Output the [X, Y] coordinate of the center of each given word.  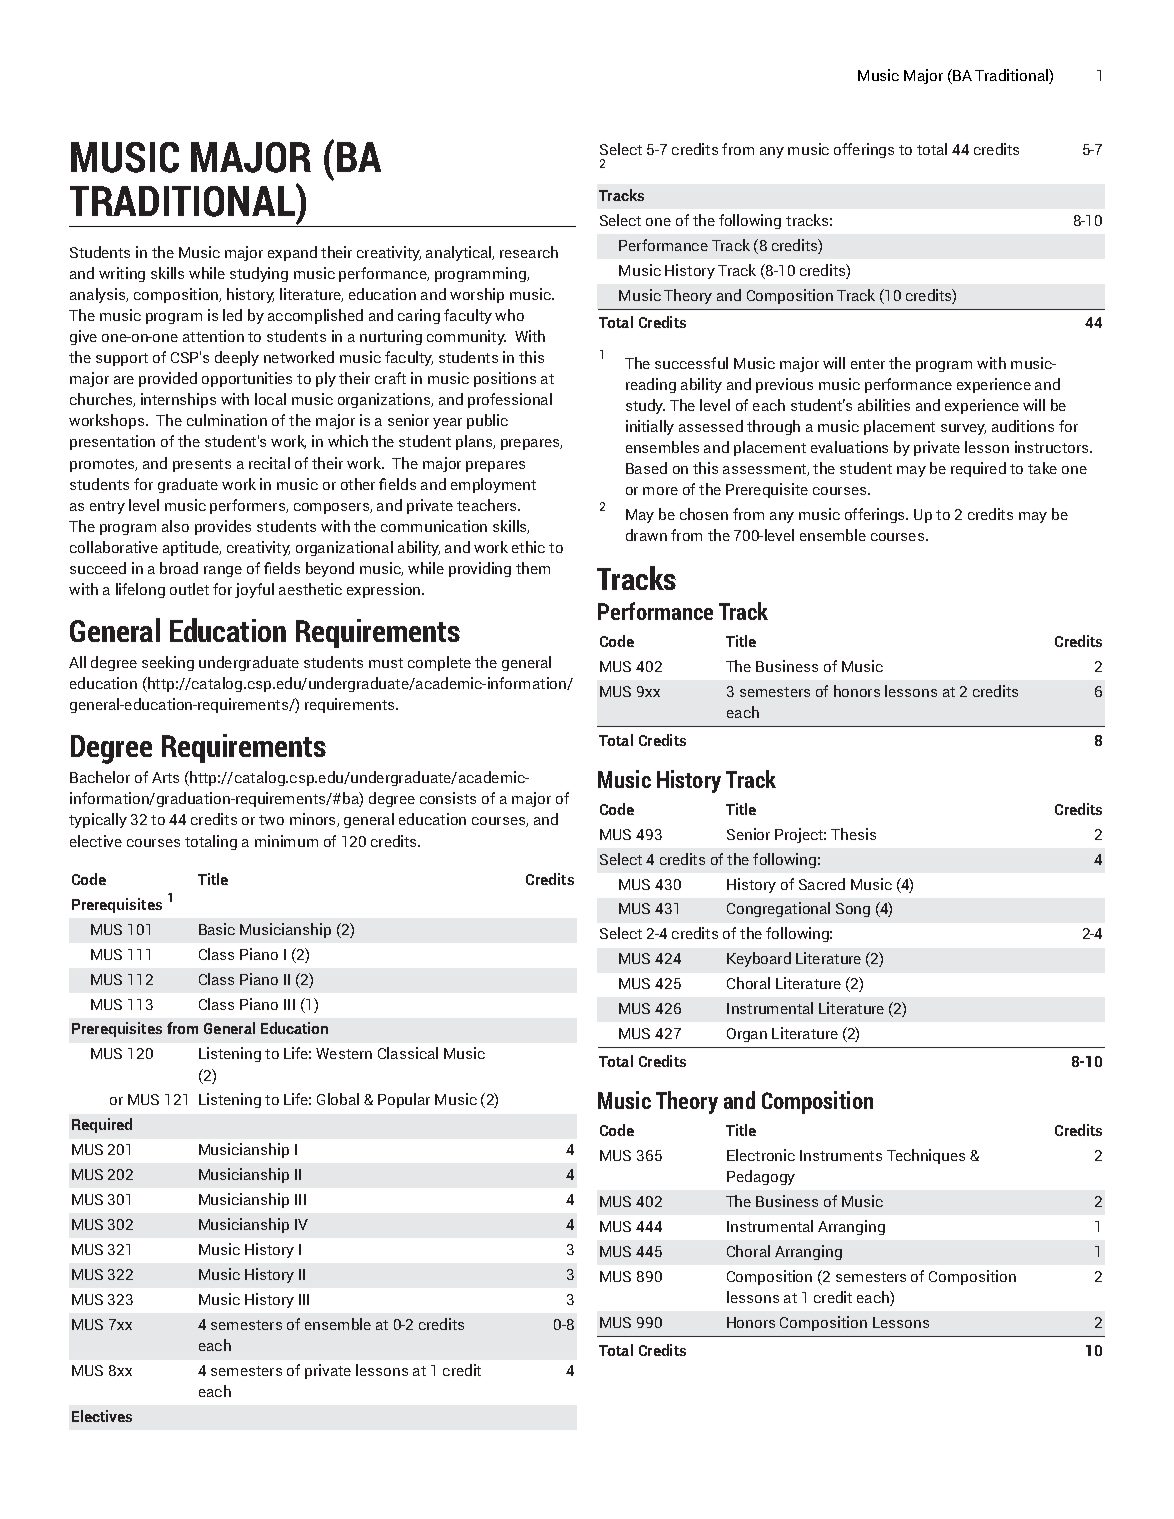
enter [868, 364]
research [529, 252]
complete [439, 663]
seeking [168, 663]
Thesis [853, 834]
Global [338, 1099]
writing [122, 274]
